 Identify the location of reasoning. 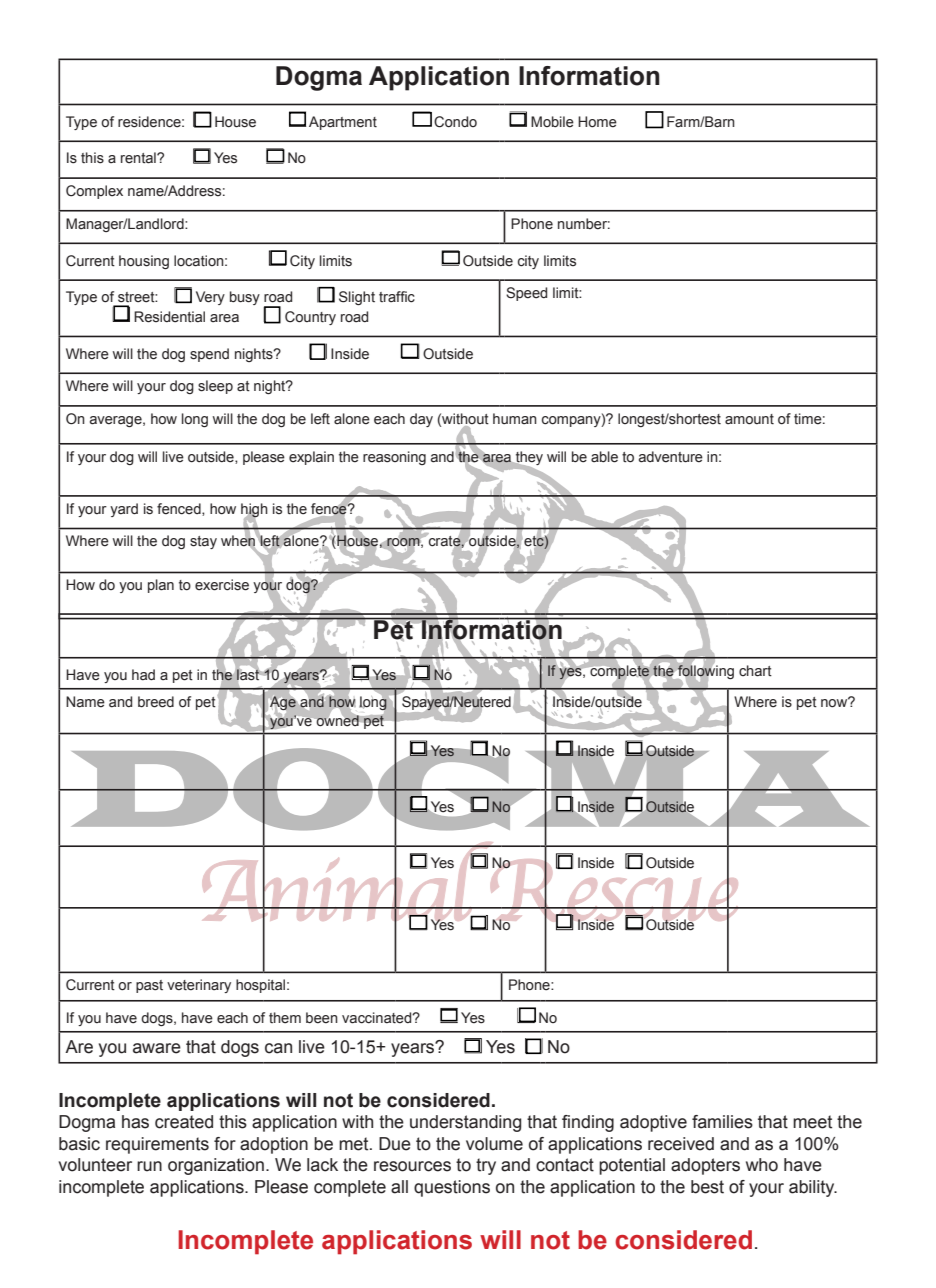
(394, 458).
